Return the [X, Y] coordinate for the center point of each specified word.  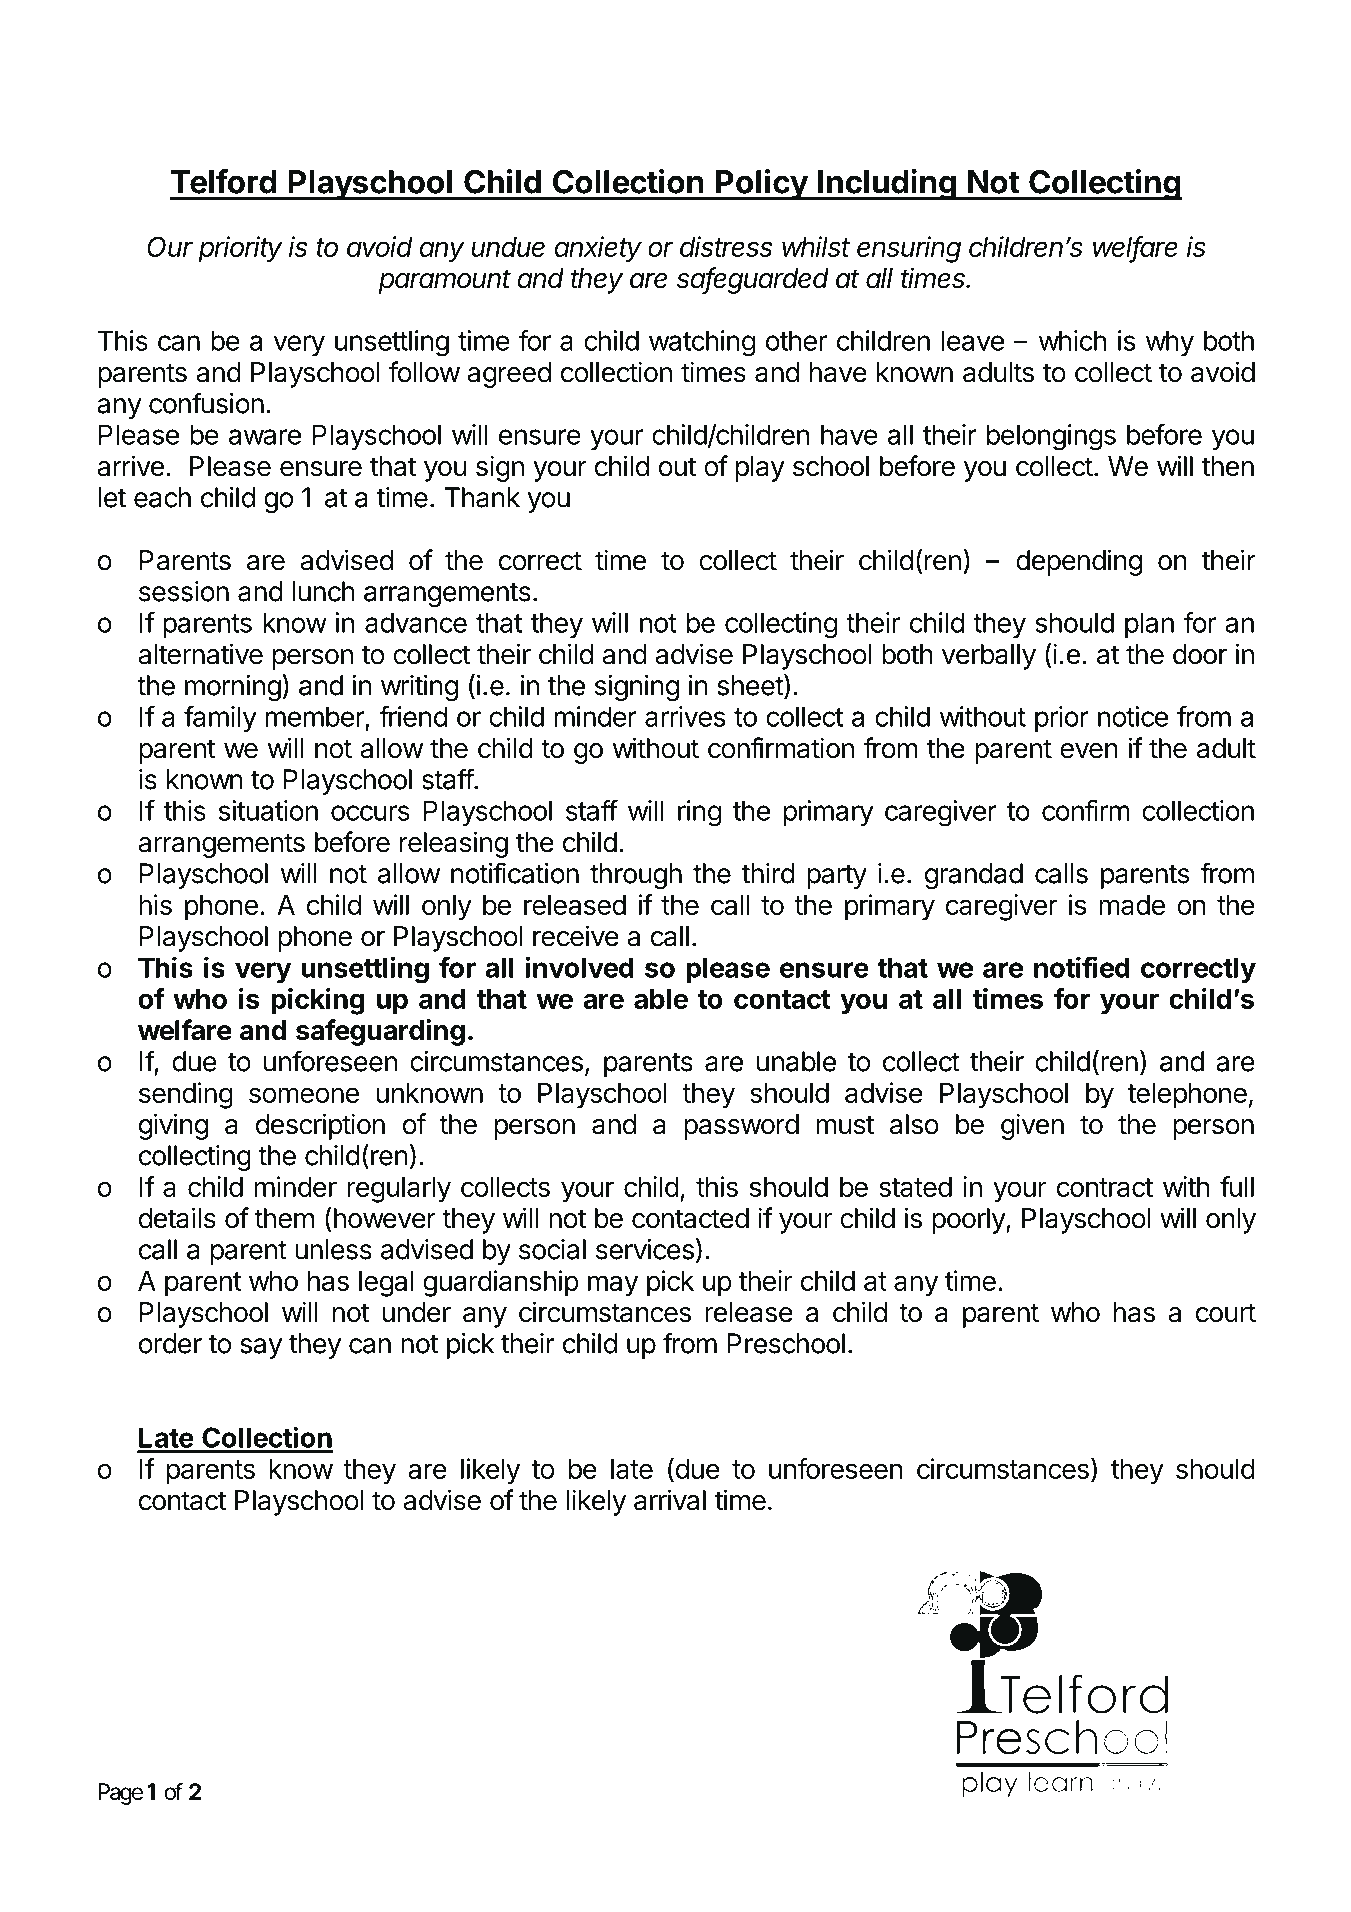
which [1072, 340]
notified [1082, 967]
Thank [482, 497]
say [261, 1348]
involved [579, 967]
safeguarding [380, 1032]
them [284, 1218]
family [220, 719]
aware [265, 437]
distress [726, 246]
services [645, 1249]
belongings [1051, 437]
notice [1133, 716]
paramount [445, 281]
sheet [751, 686]
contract [1105, 1187]
